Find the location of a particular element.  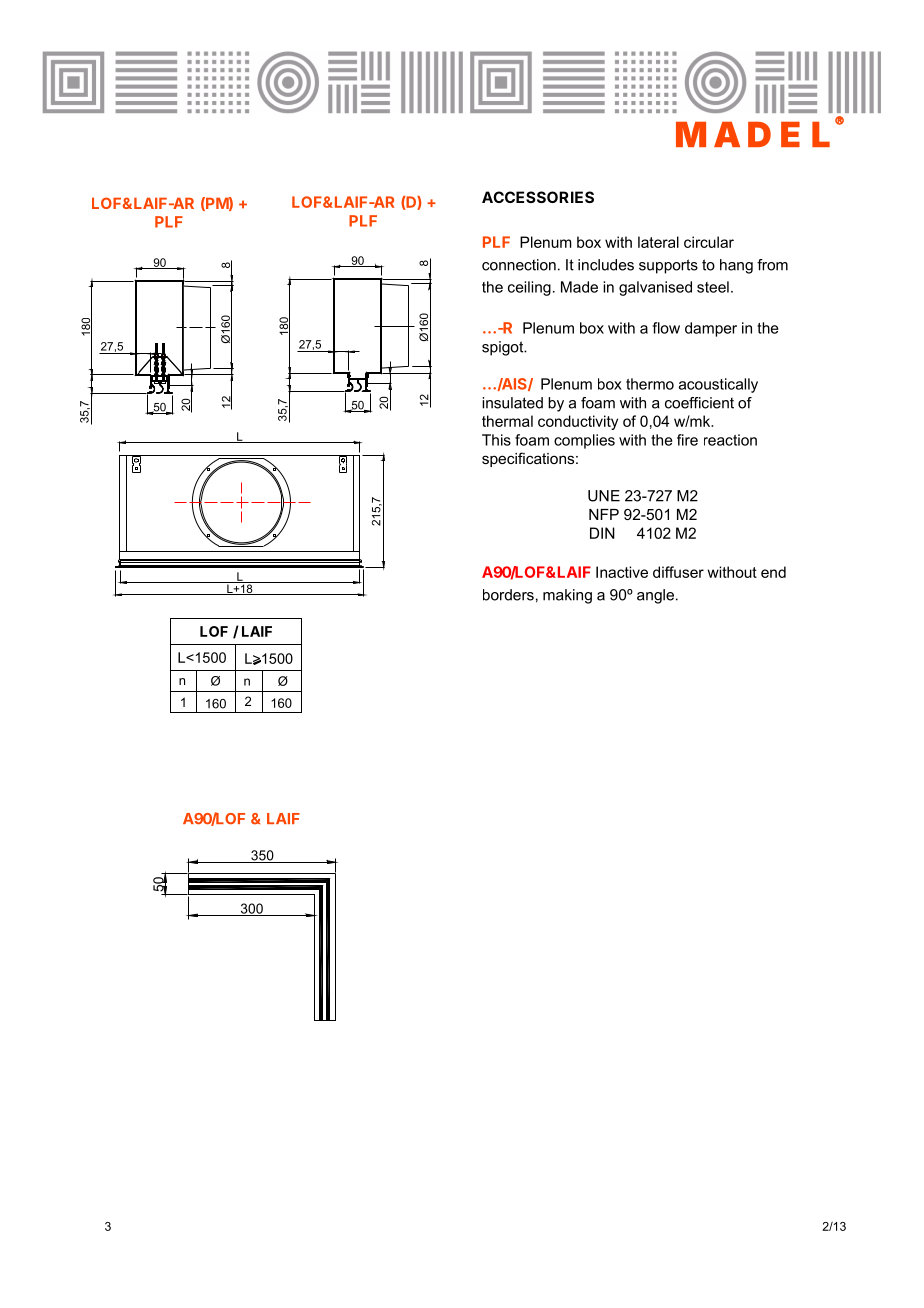

galvanised is located at coordinates (655, 288).
